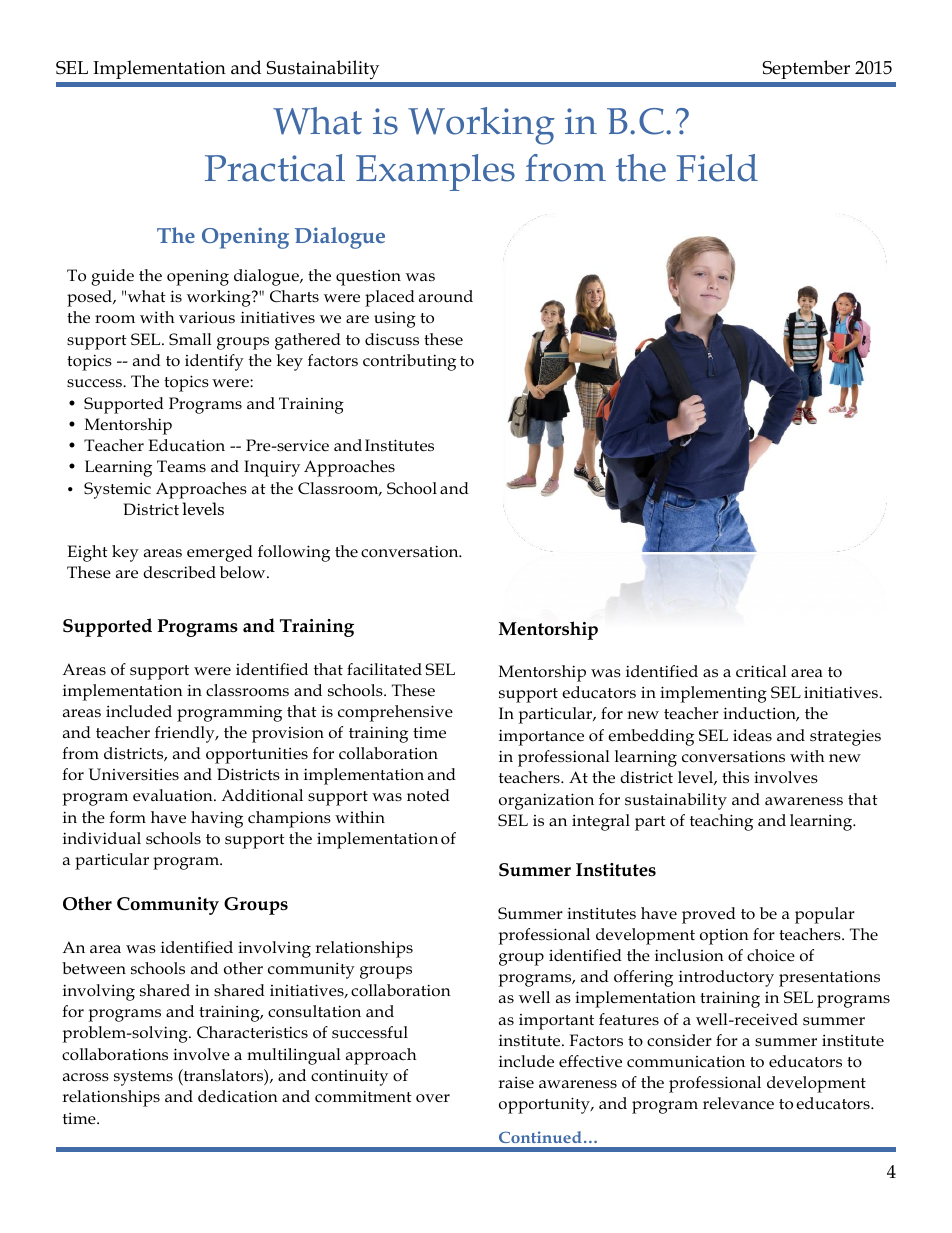 The height and width of the document is (1233, 952). Describe the element at coordinates (761, 671) in the document. I see `critical` at that location.
